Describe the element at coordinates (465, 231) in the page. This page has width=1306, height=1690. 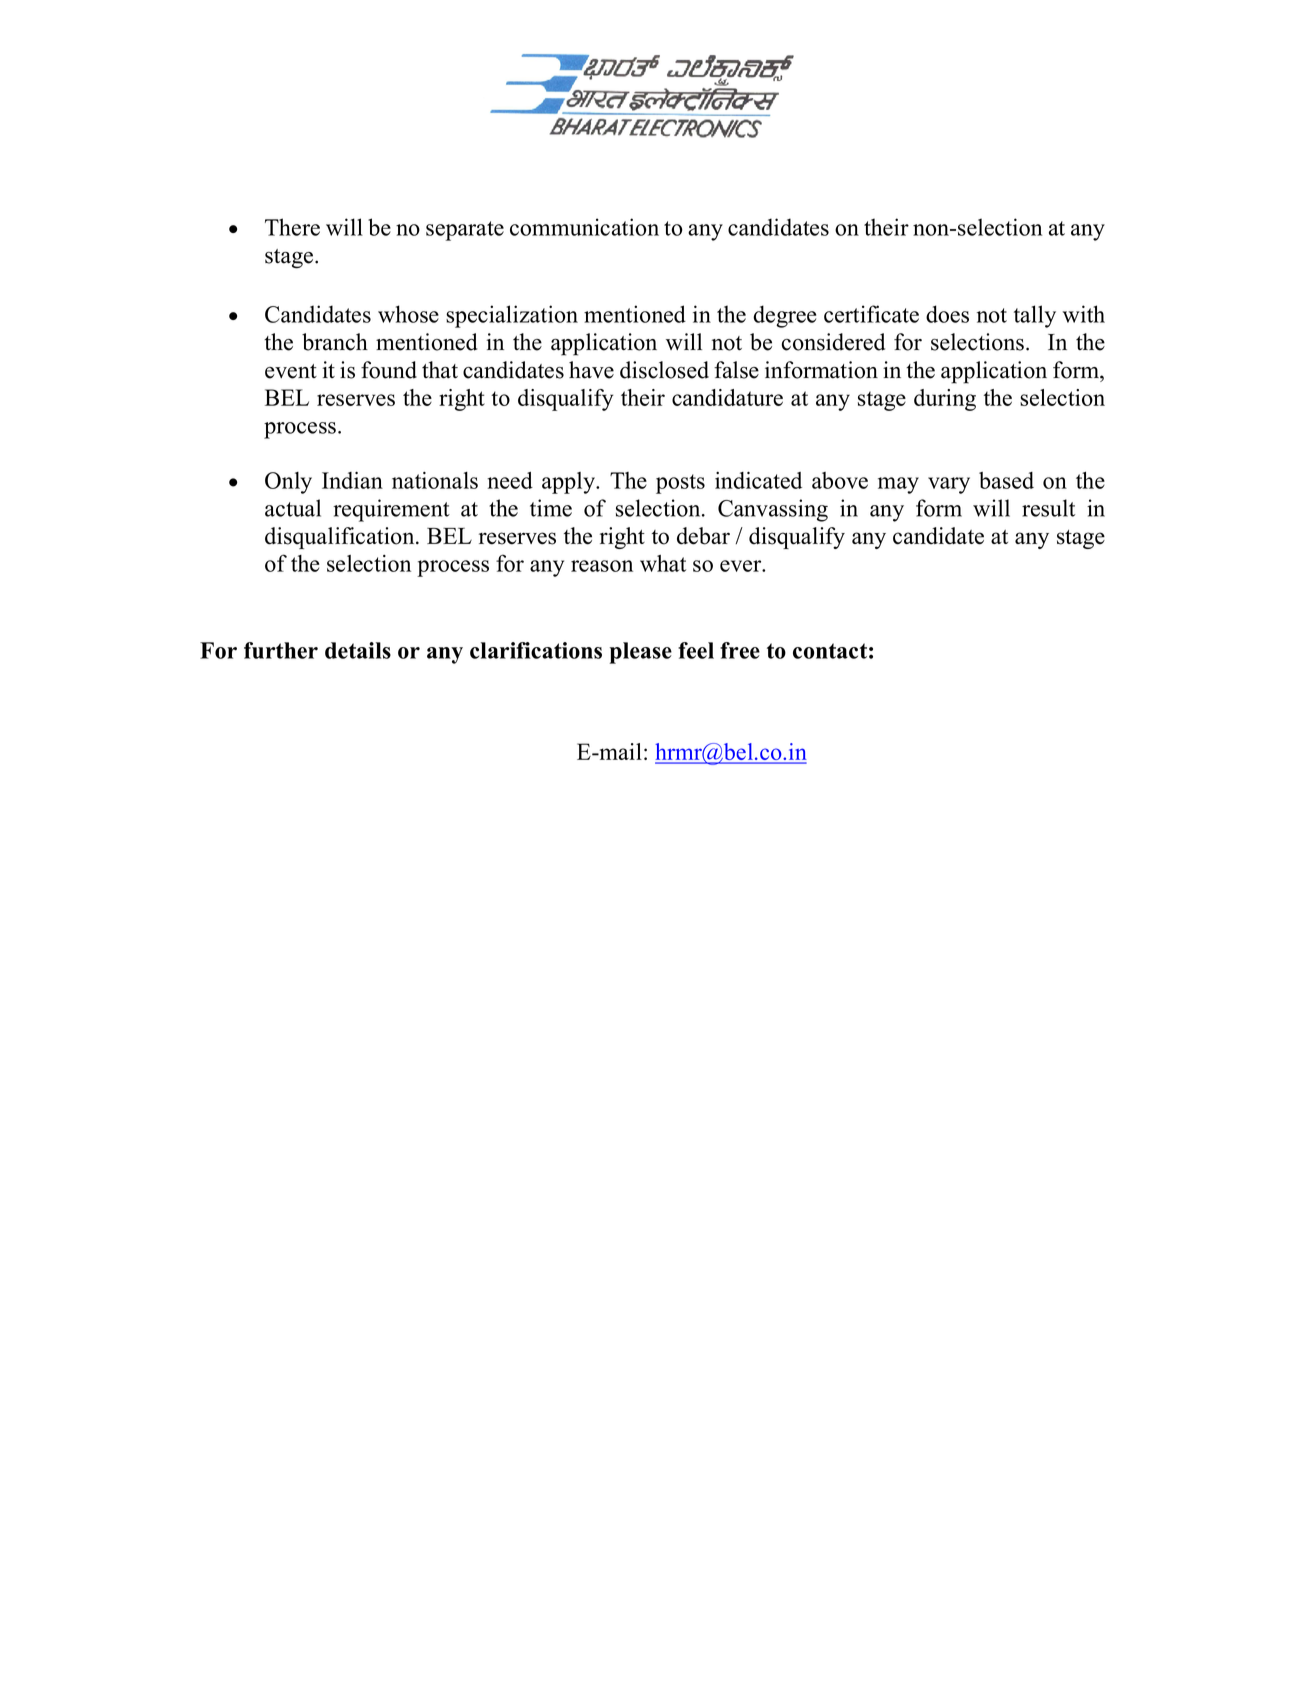
I see `separate` at that location.
